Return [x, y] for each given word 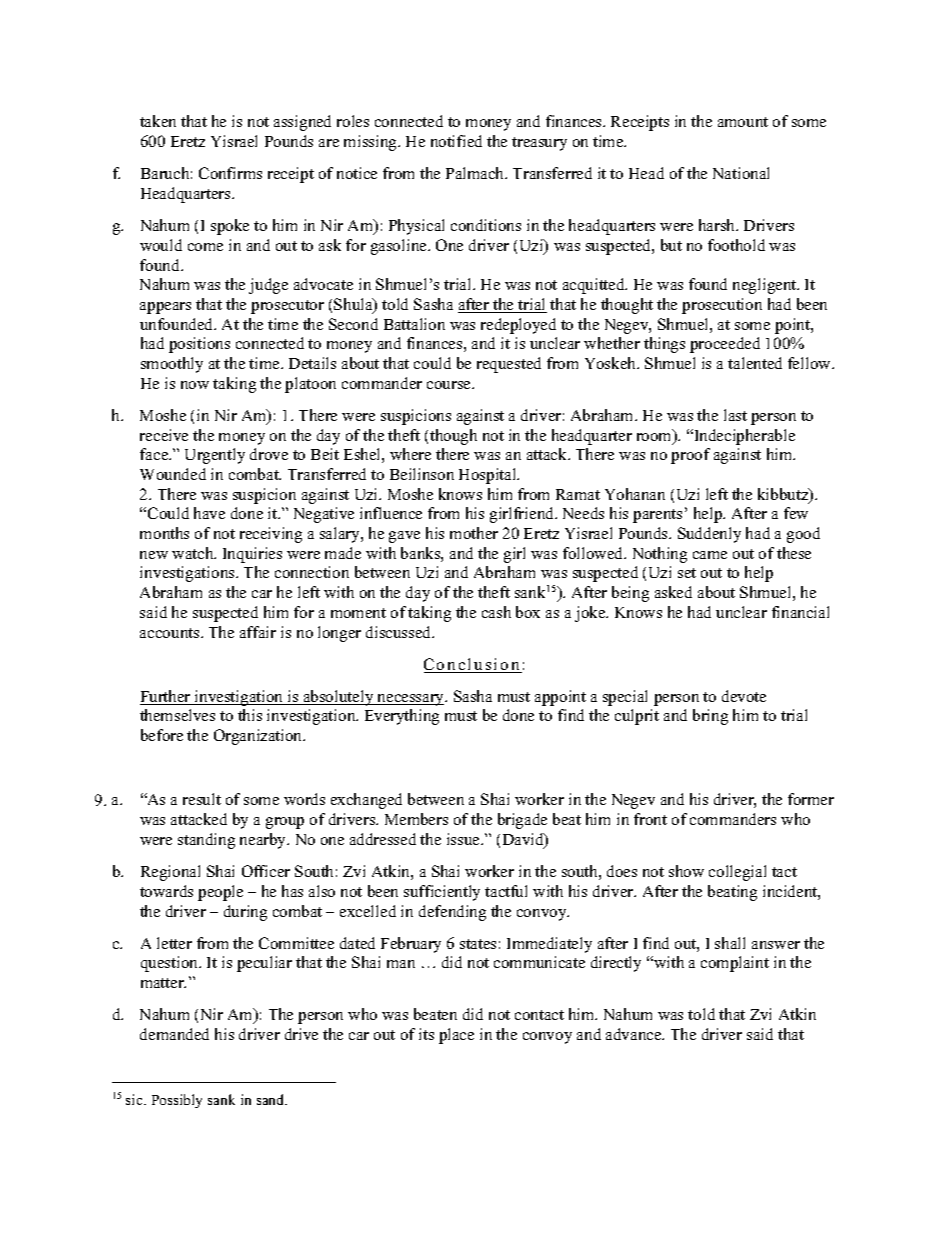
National [741, 173]
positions [199, 345]
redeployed [518, 326]
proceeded [725, 345]
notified [456, 141]
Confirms [230, 173]
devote [744, 696]
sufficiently [442, 893]
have [209, 513]
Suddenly [709, 535]
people [220, 893]
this [250, 715]
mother [474, 533]
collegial [737, 873]
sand [272, 1099]
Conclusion [473, 665]
